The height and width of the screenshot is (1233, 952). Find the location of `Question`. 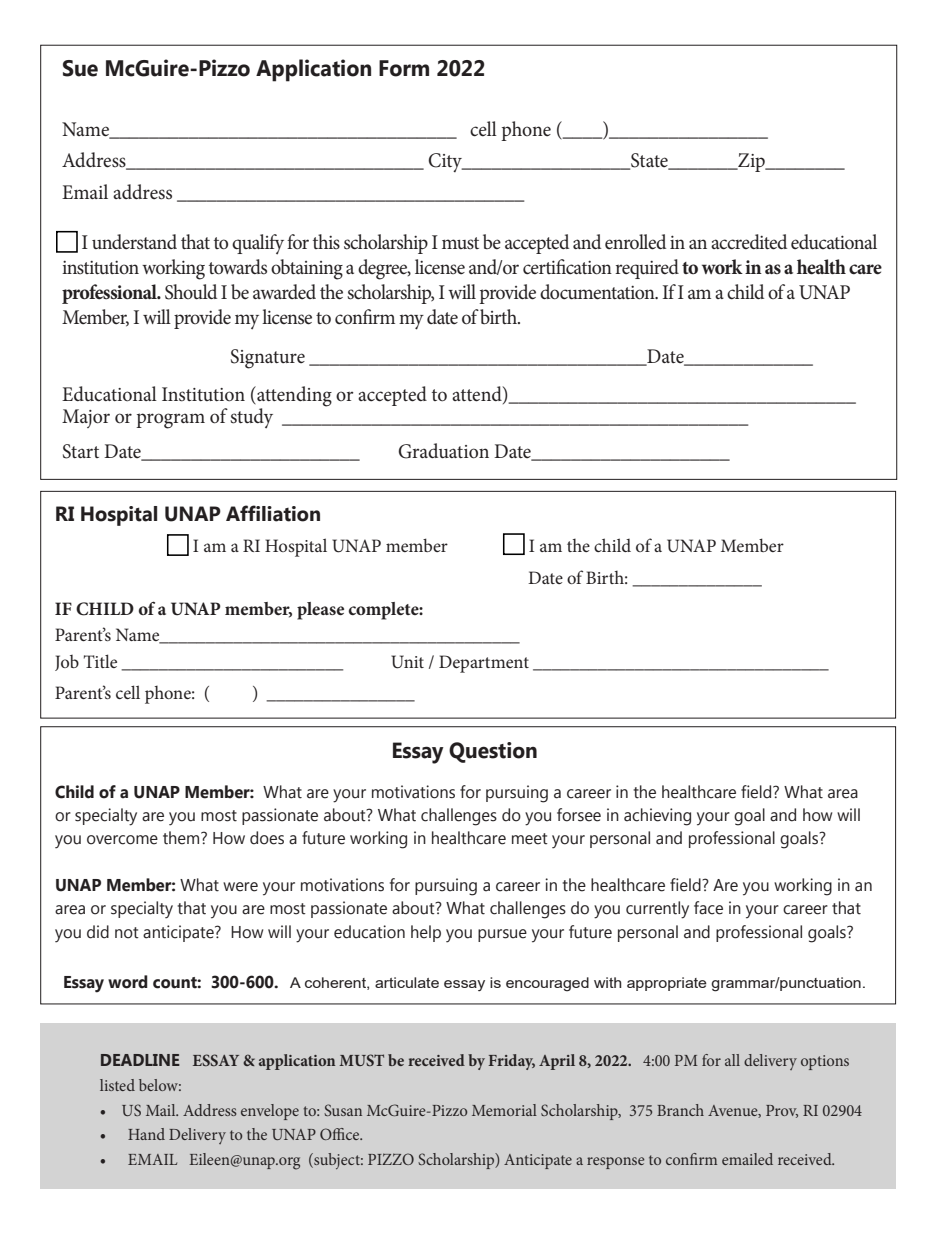

Question is located at coordinates (493, 752).
